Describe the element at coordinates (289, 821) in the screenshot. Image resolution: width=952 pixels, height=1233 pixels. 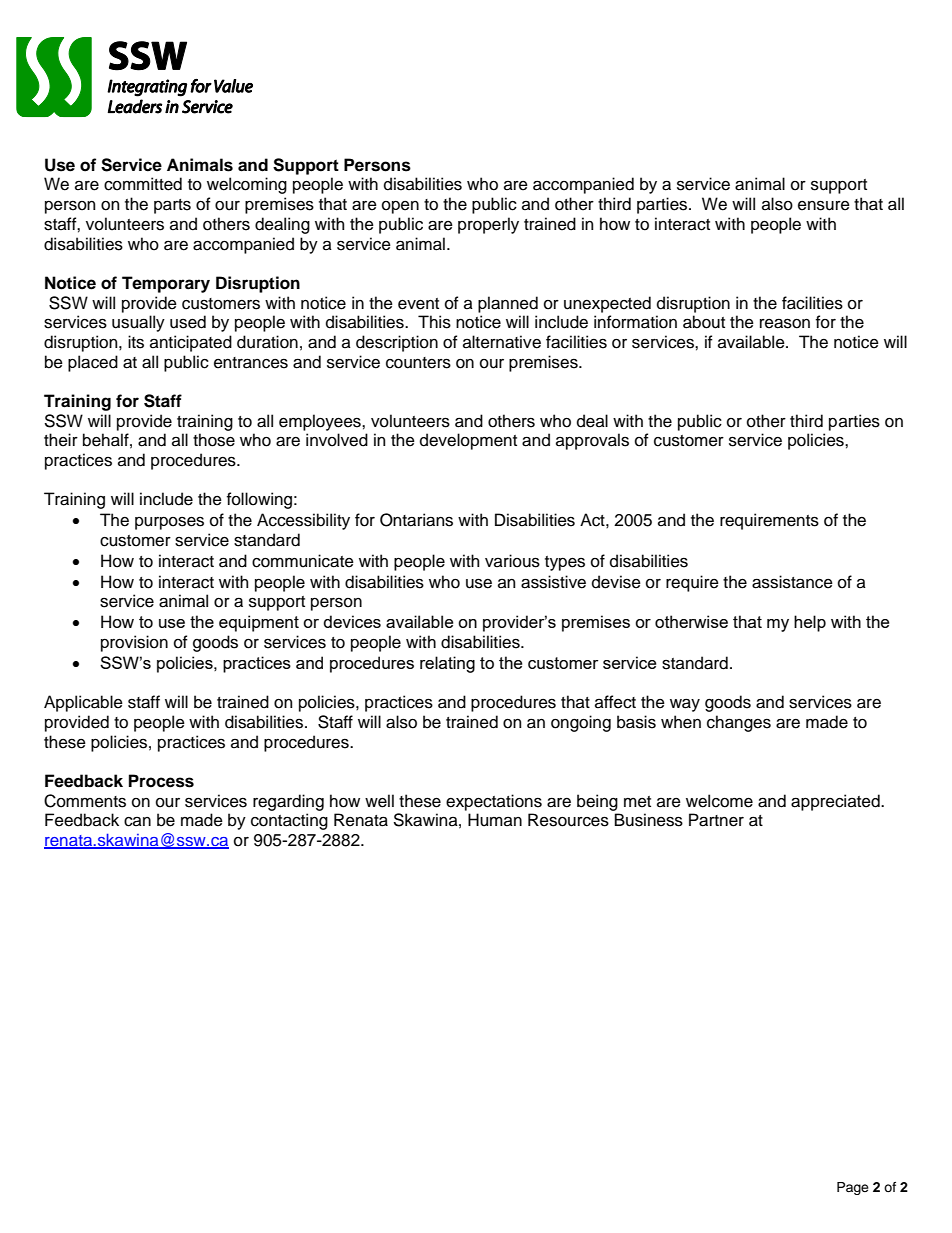
I see `contacting` at that location.
